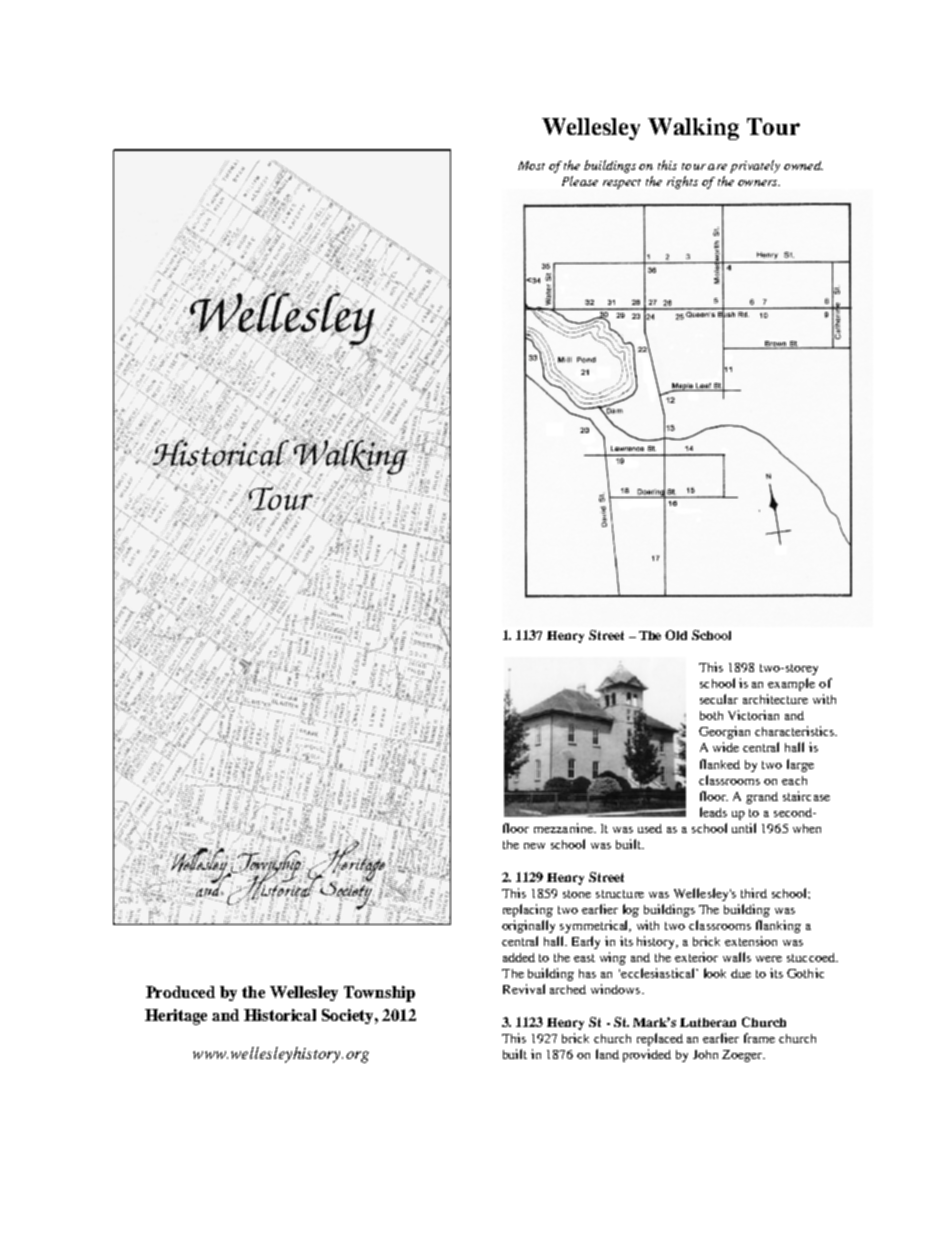 This image has height=1233, width=952. I want to click on secular, so click(719, 699).
